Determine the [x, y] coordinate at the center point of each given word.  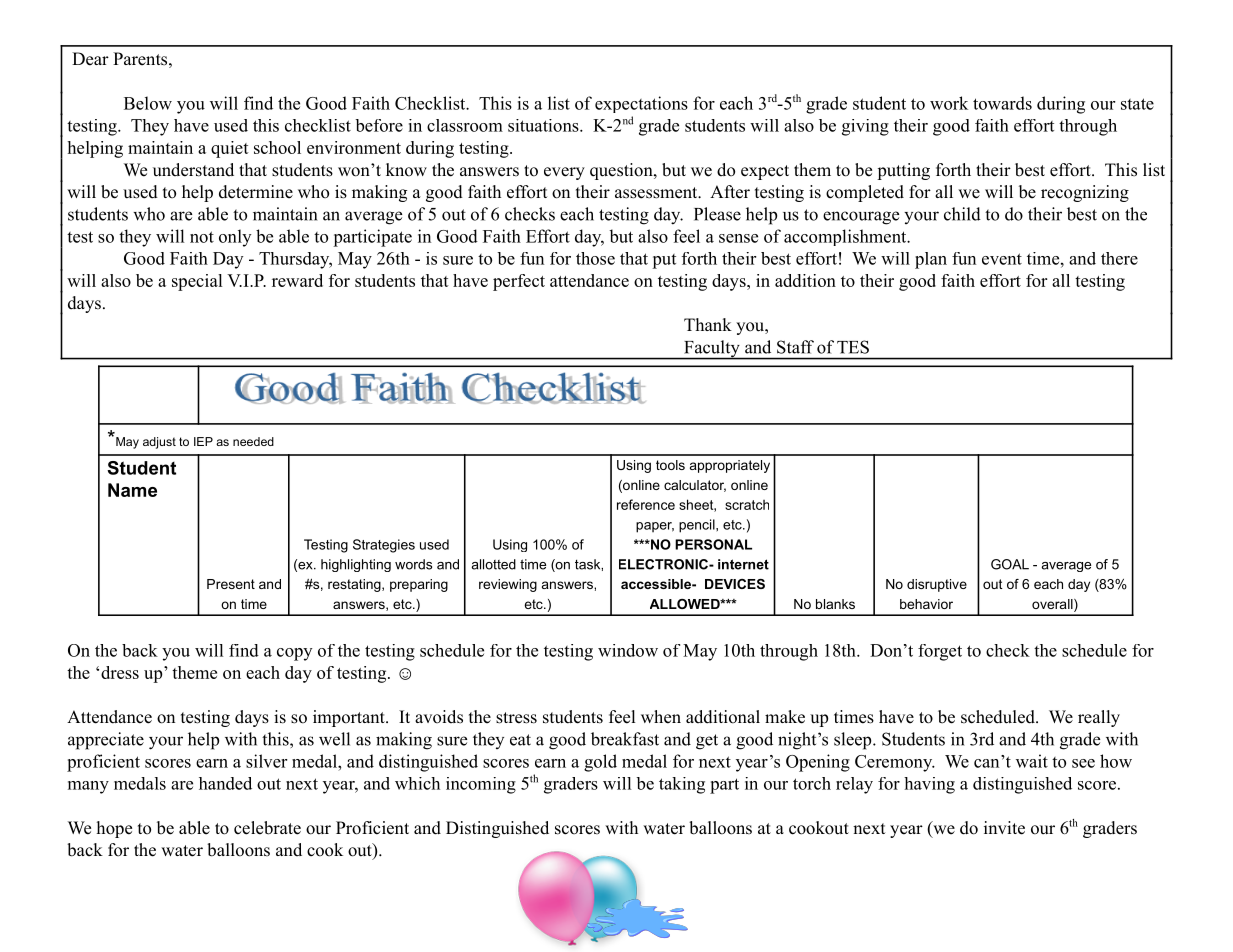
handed [225, 783]
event [1002, 259]
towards [1002, 103]
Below [148, 103]
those [595, 258]
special [197, 282]
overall [1053, 605]
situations [543, 125]
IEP [203, 441]
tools [670, 465]
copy [294, 654]
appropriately [730, 466]
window [628, 650]
